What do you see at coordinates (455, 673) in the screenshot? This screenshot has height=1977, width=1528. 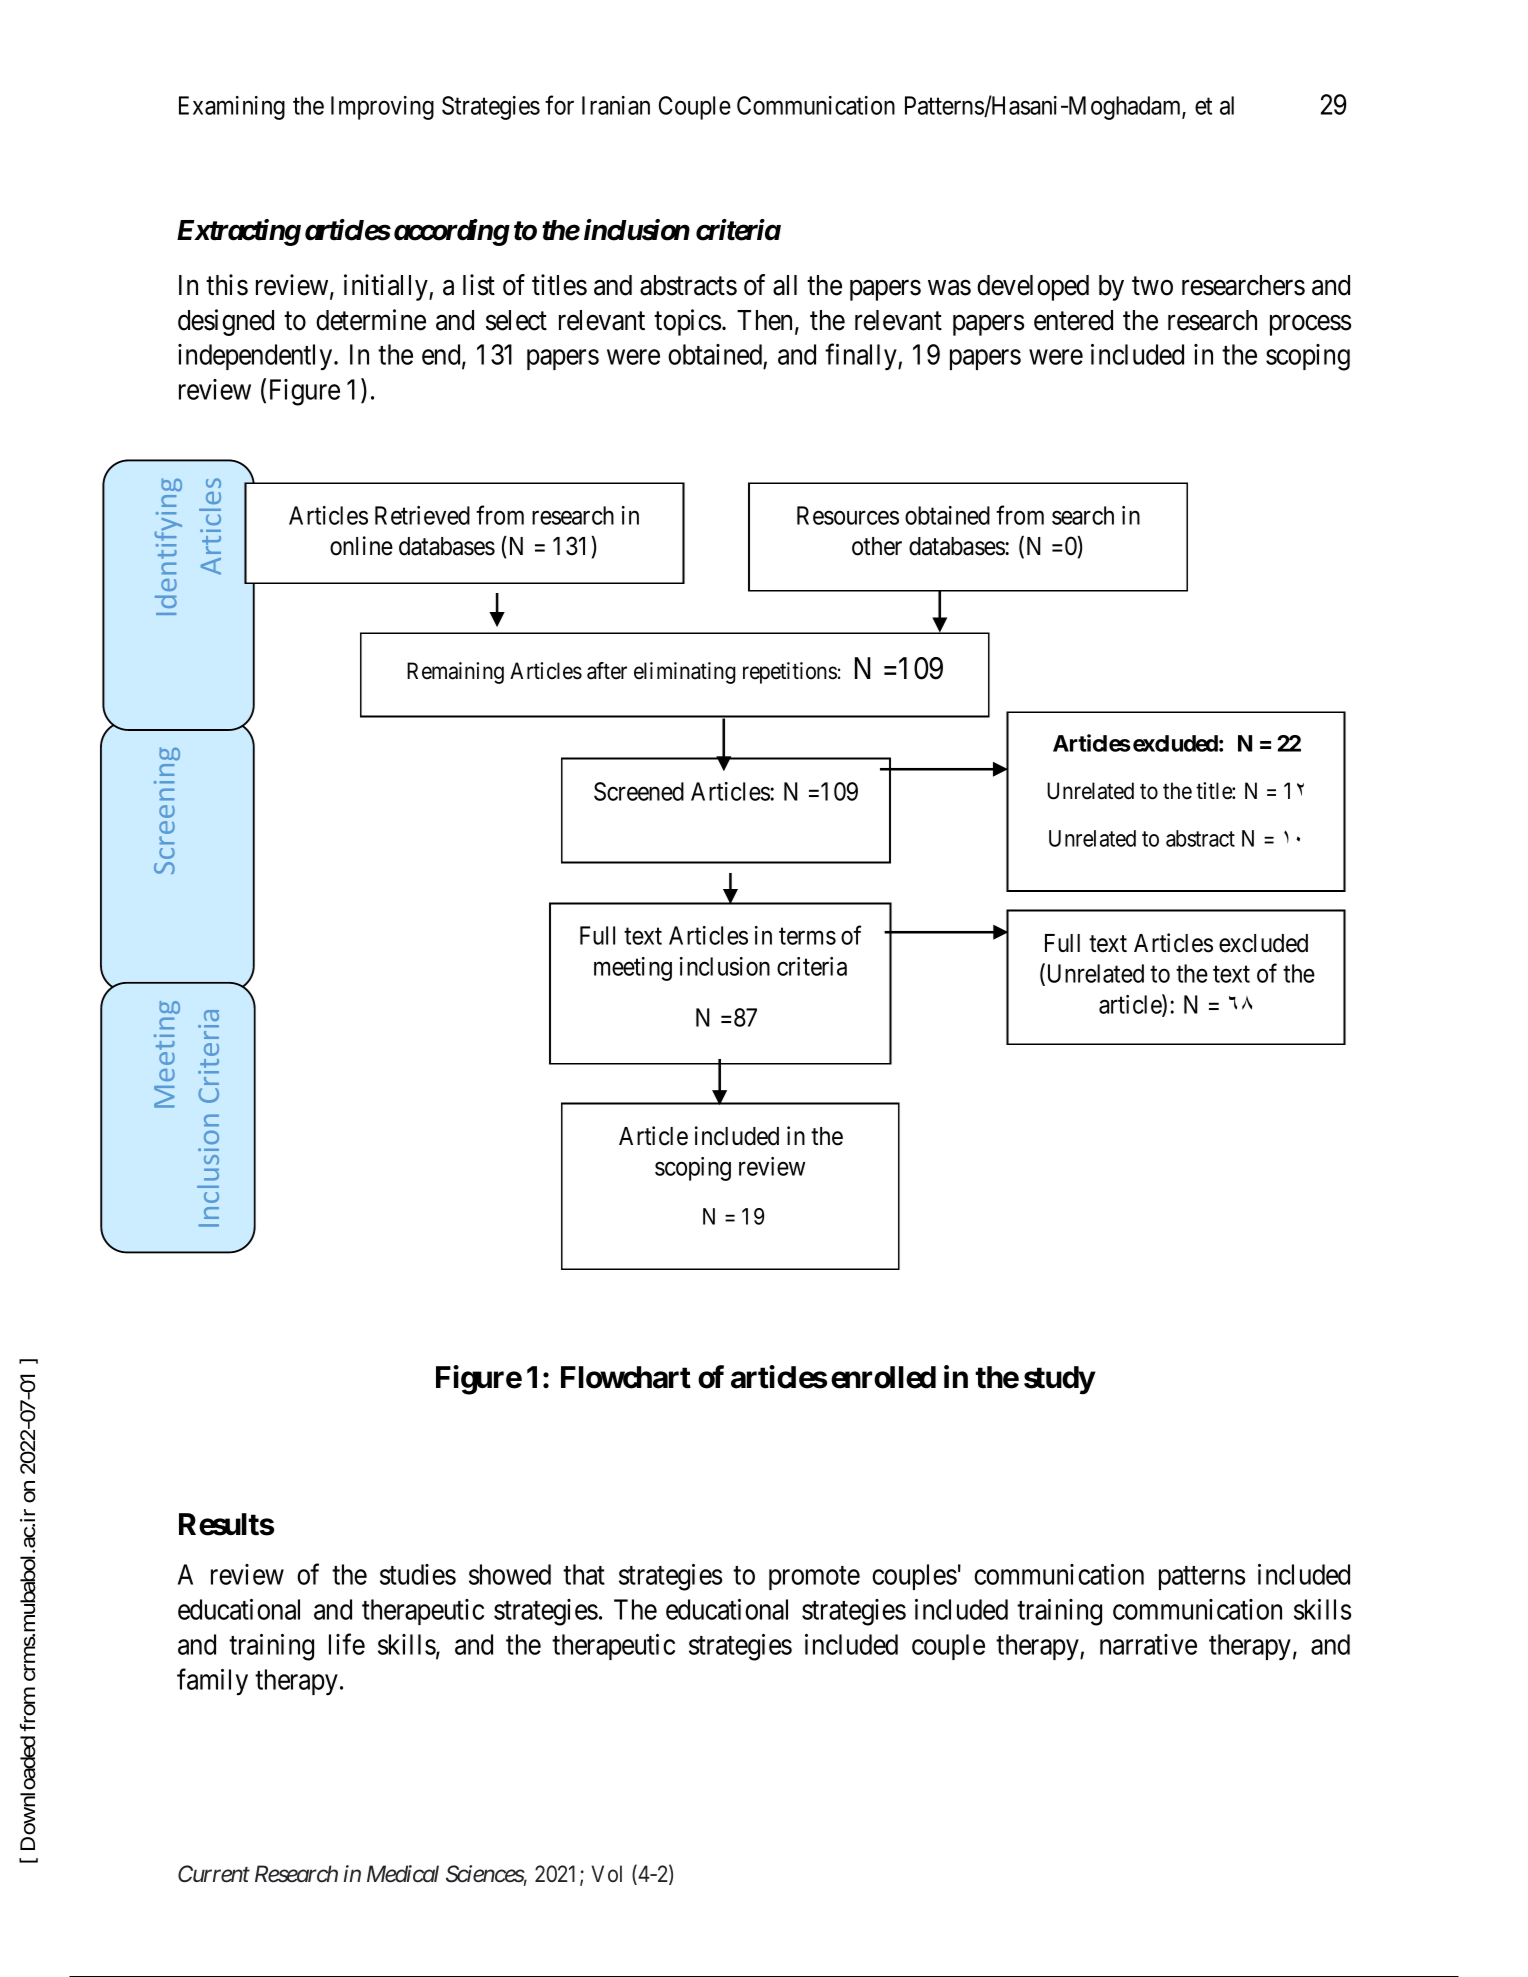 I see `Remaining` at bounding box center [455, 673].
